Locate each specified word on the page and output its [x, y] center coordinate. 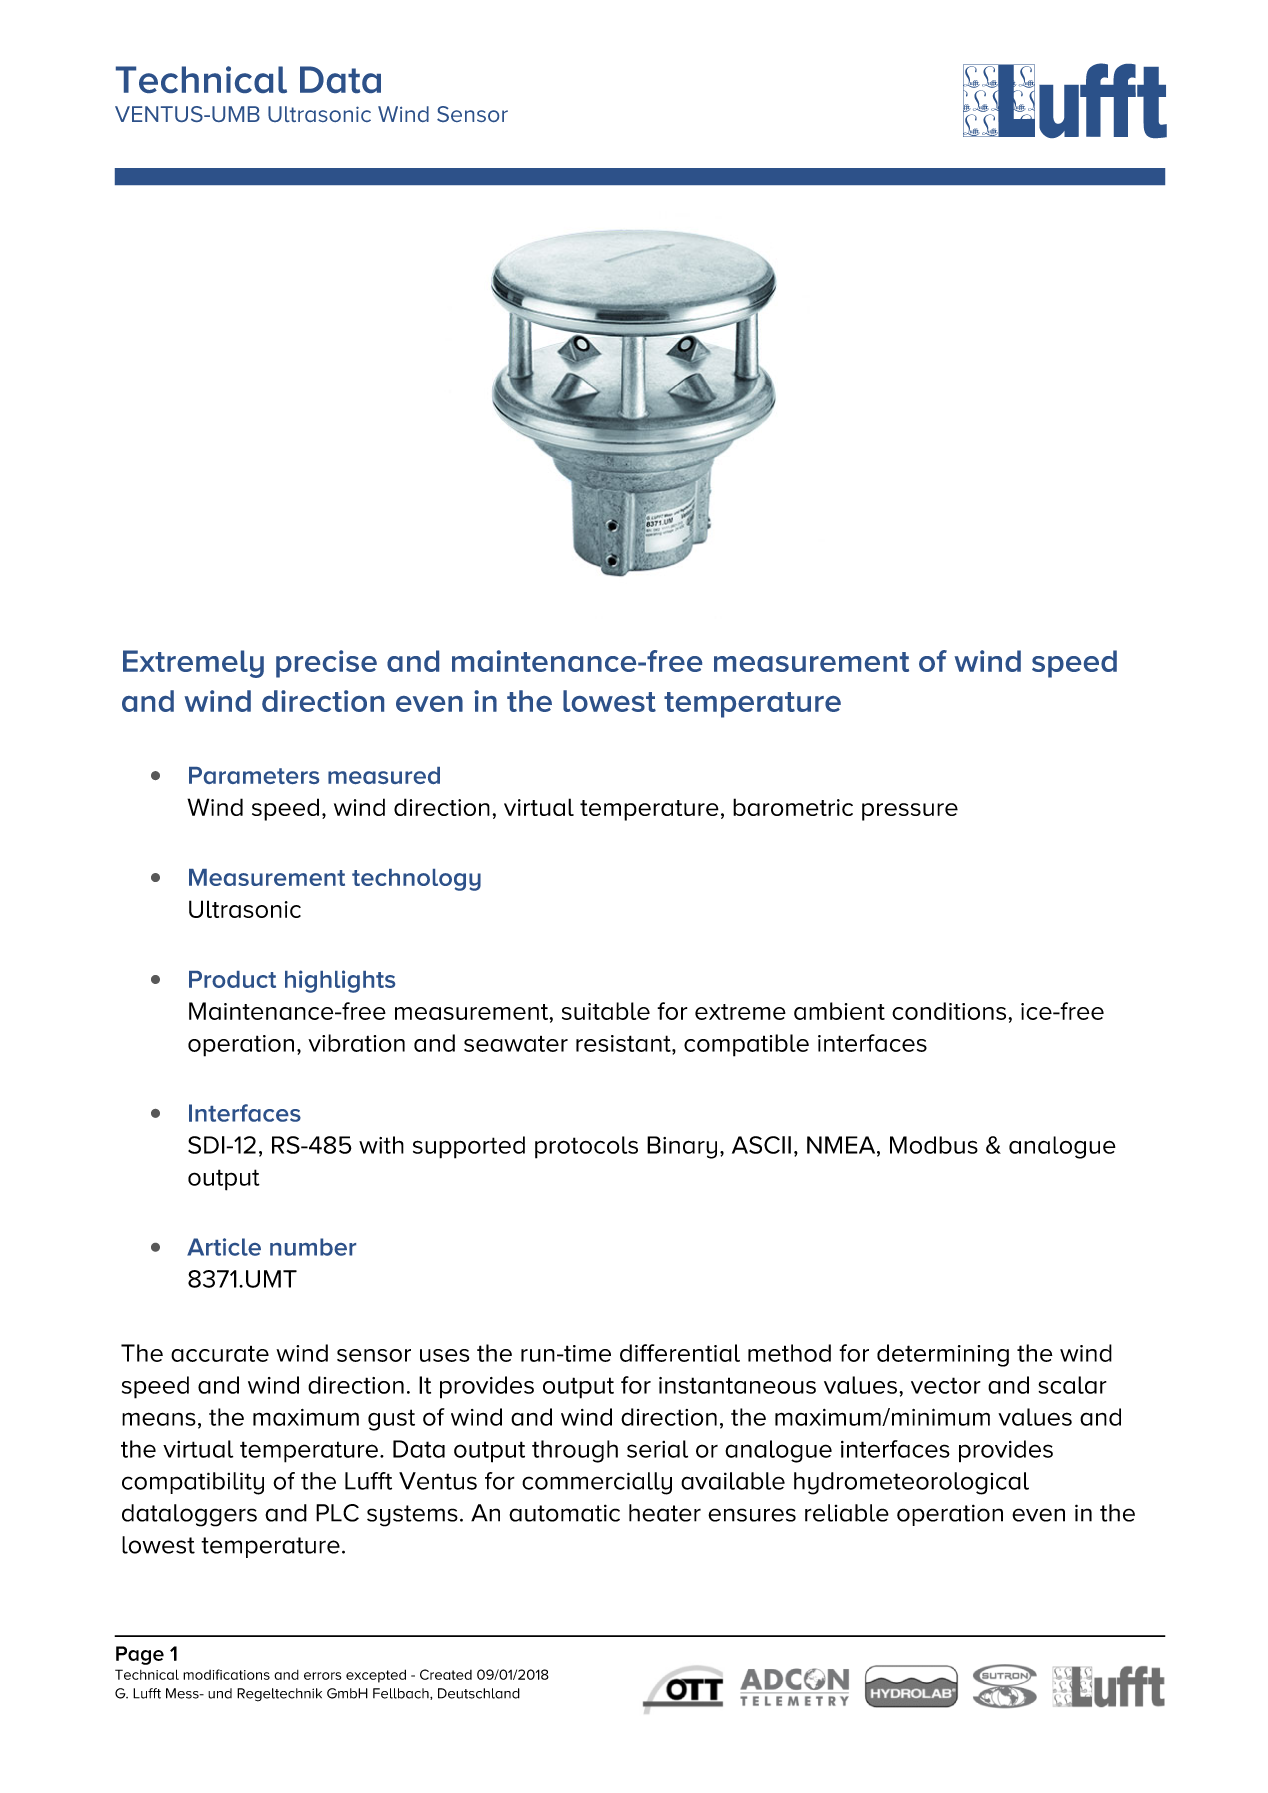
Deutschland [479, 1693]
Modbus [934, 1145]
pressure [910, 812]
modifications [226, 1674]
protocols [586, 1147]
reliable [847, 1513]
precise [326, 664]
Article [224, 1247]
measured [384, 775]
